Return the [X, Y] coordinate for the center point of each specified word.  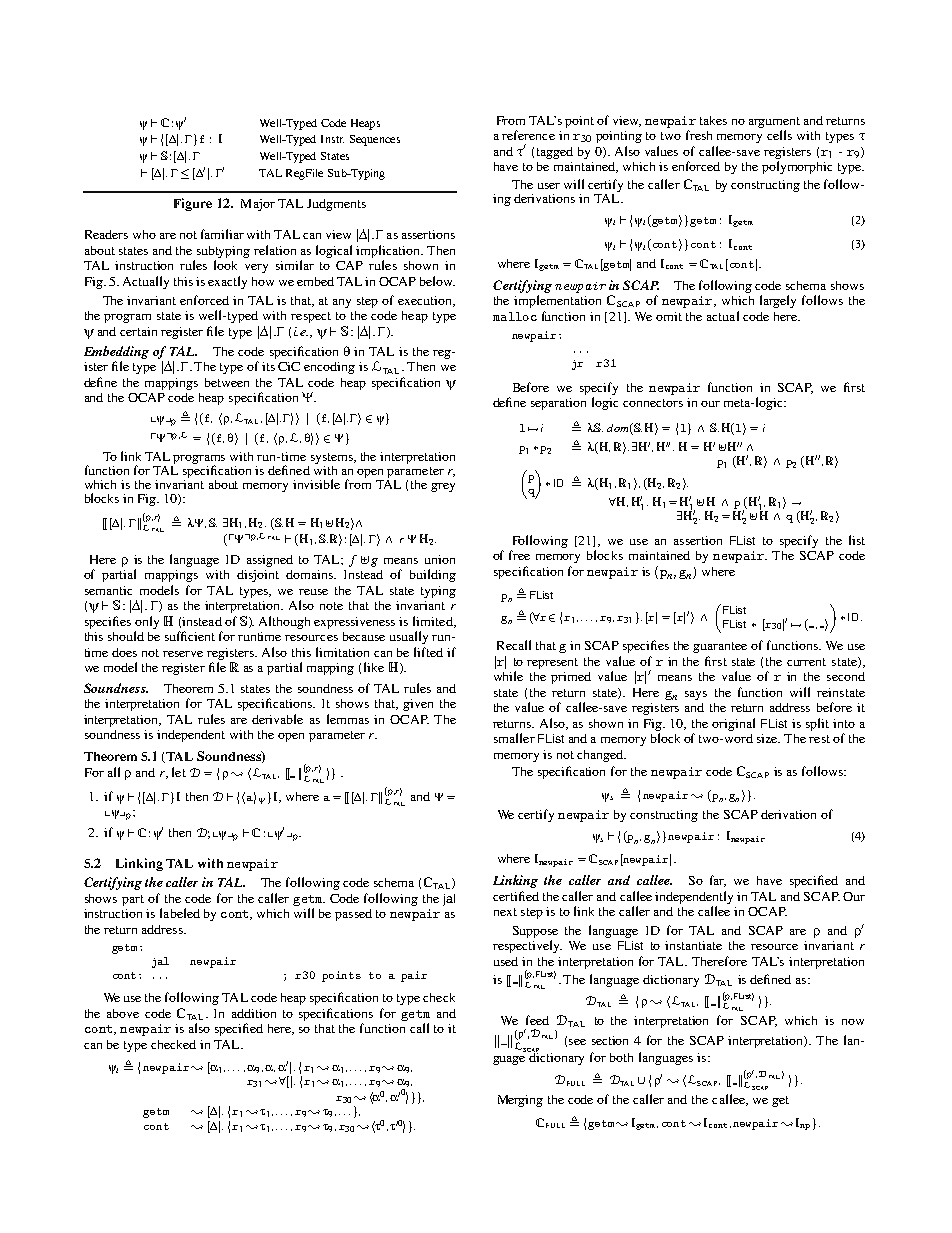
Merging [520, 1101]
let [179, 772]
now [853, 1022]
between [227, 382]
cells [779, 135]
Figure [193, 204]
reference [528, 135]
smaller [514, 738]
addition [254, 1013]
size [768, 738]
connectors [653, 403]
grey [443, 487]
